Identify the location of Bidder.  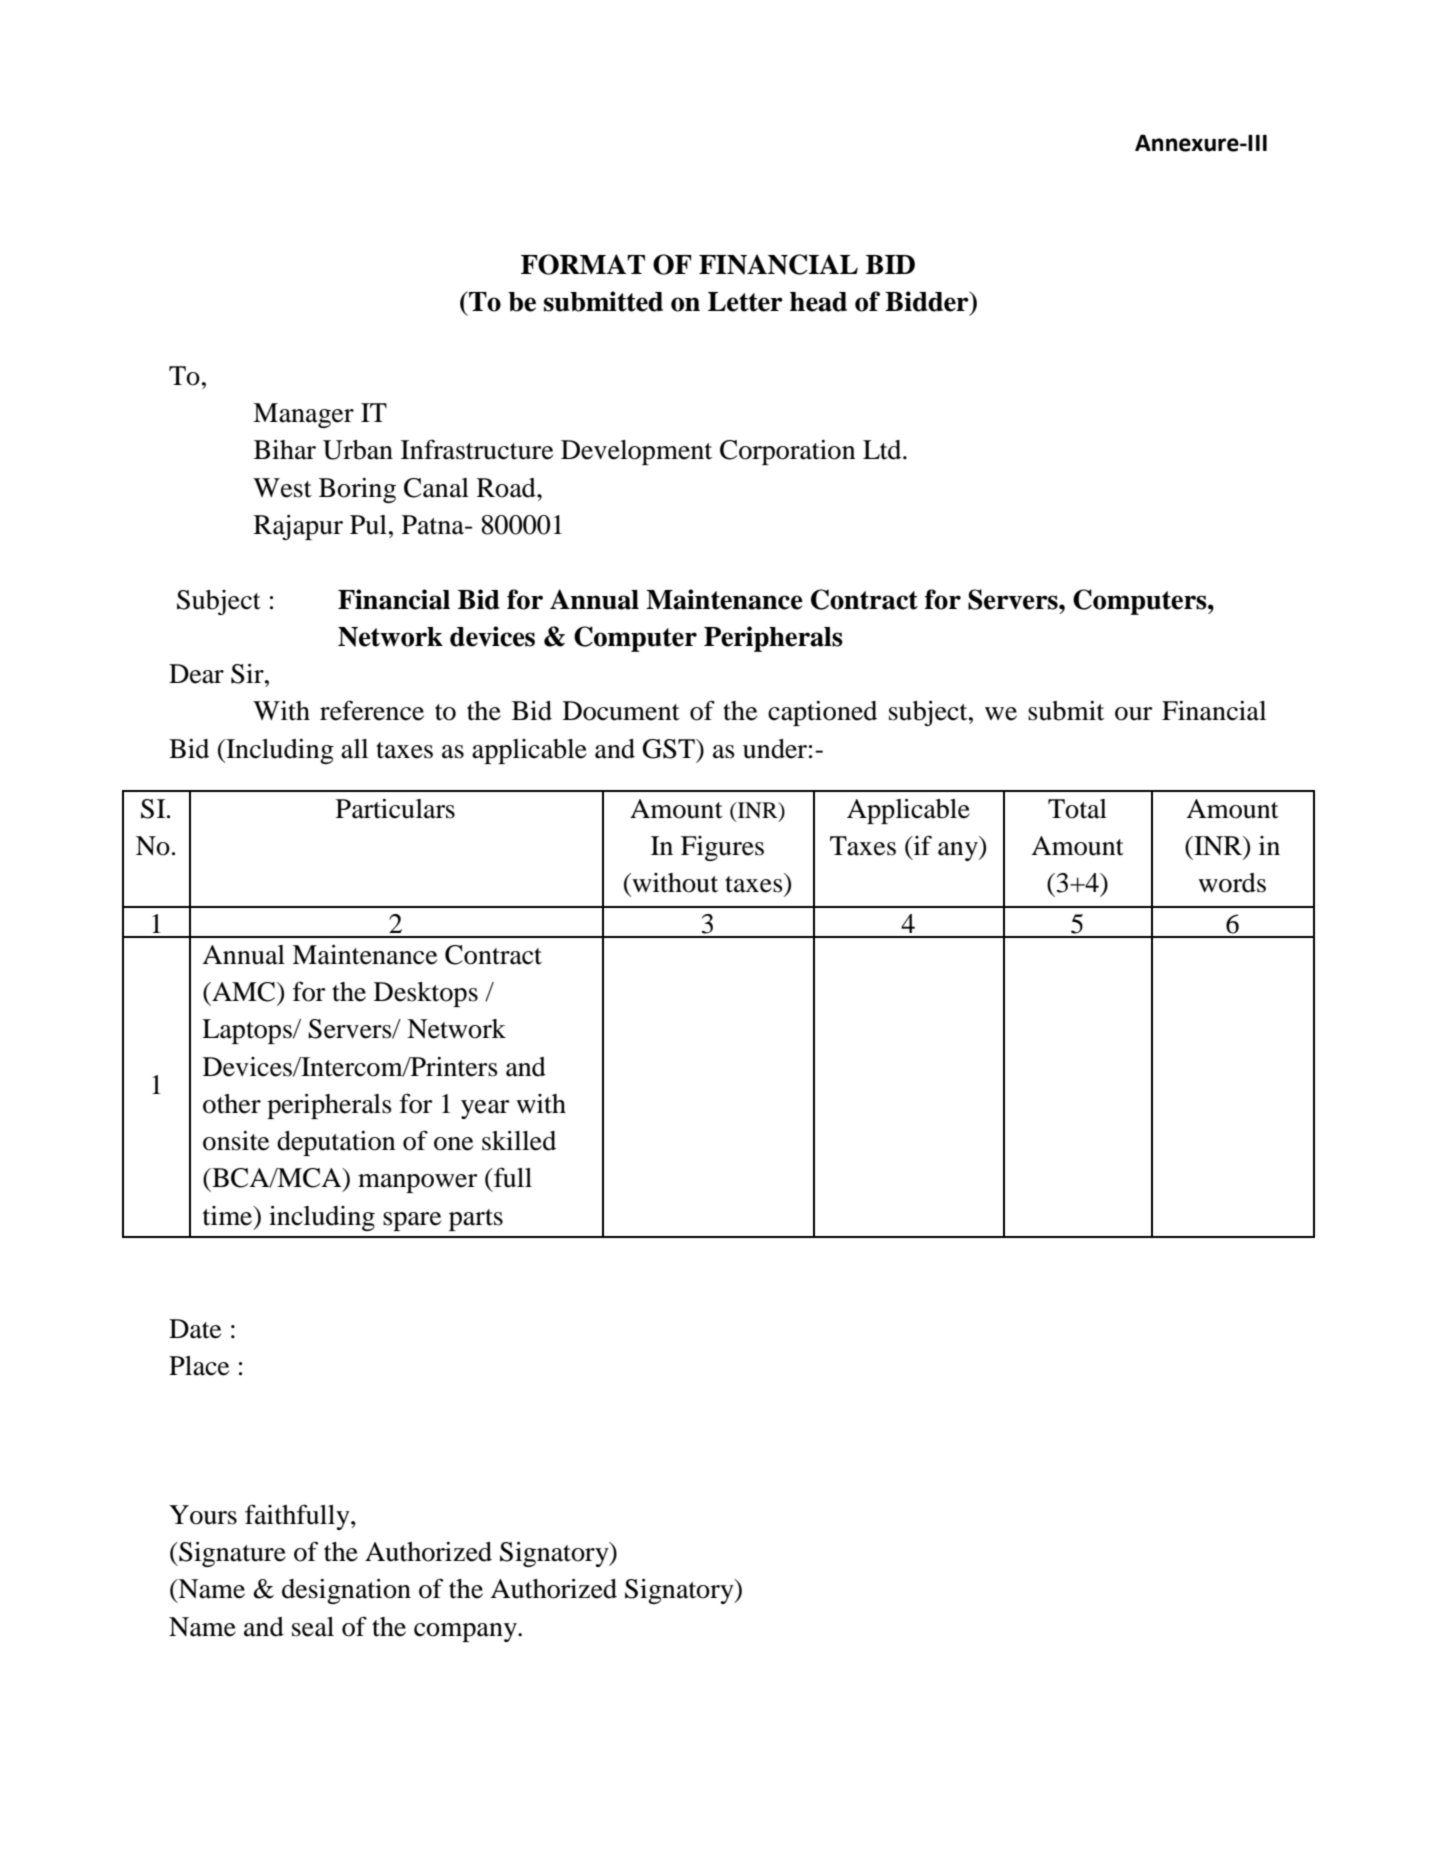
(928, 301).
